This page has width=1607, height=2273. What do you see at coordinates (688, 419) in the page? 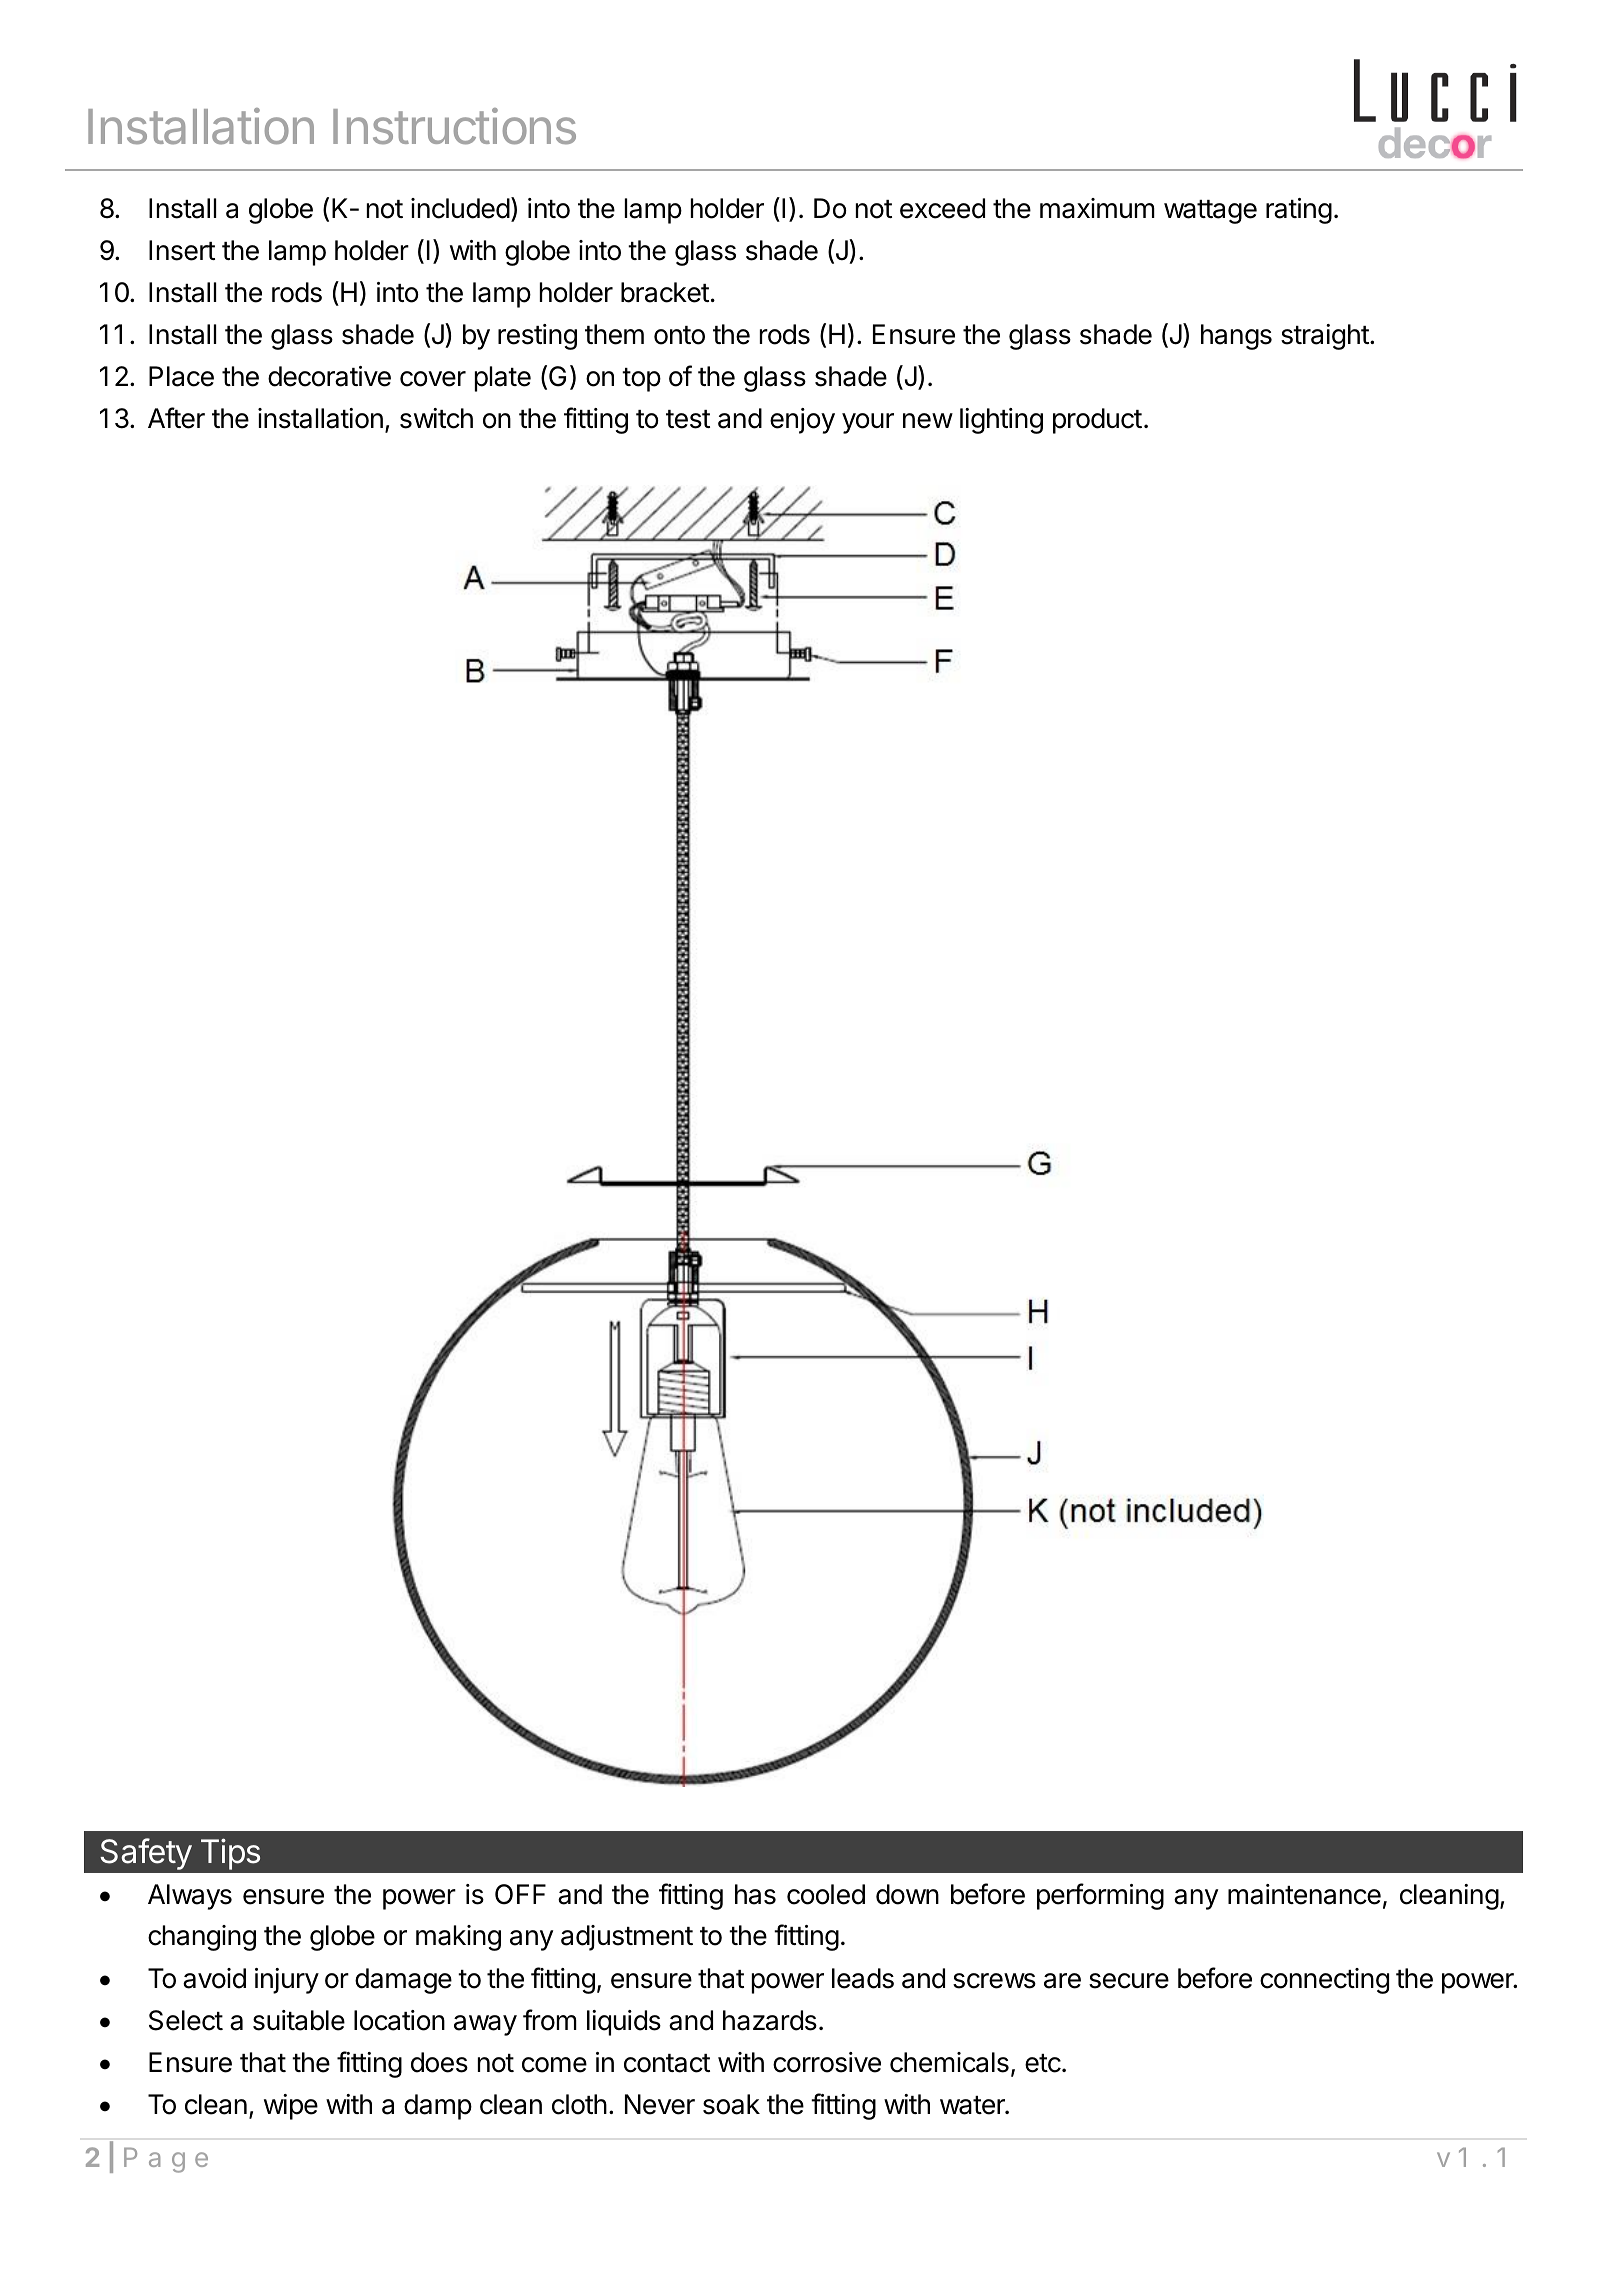
I see `test` at bounding box center [688, 419].
